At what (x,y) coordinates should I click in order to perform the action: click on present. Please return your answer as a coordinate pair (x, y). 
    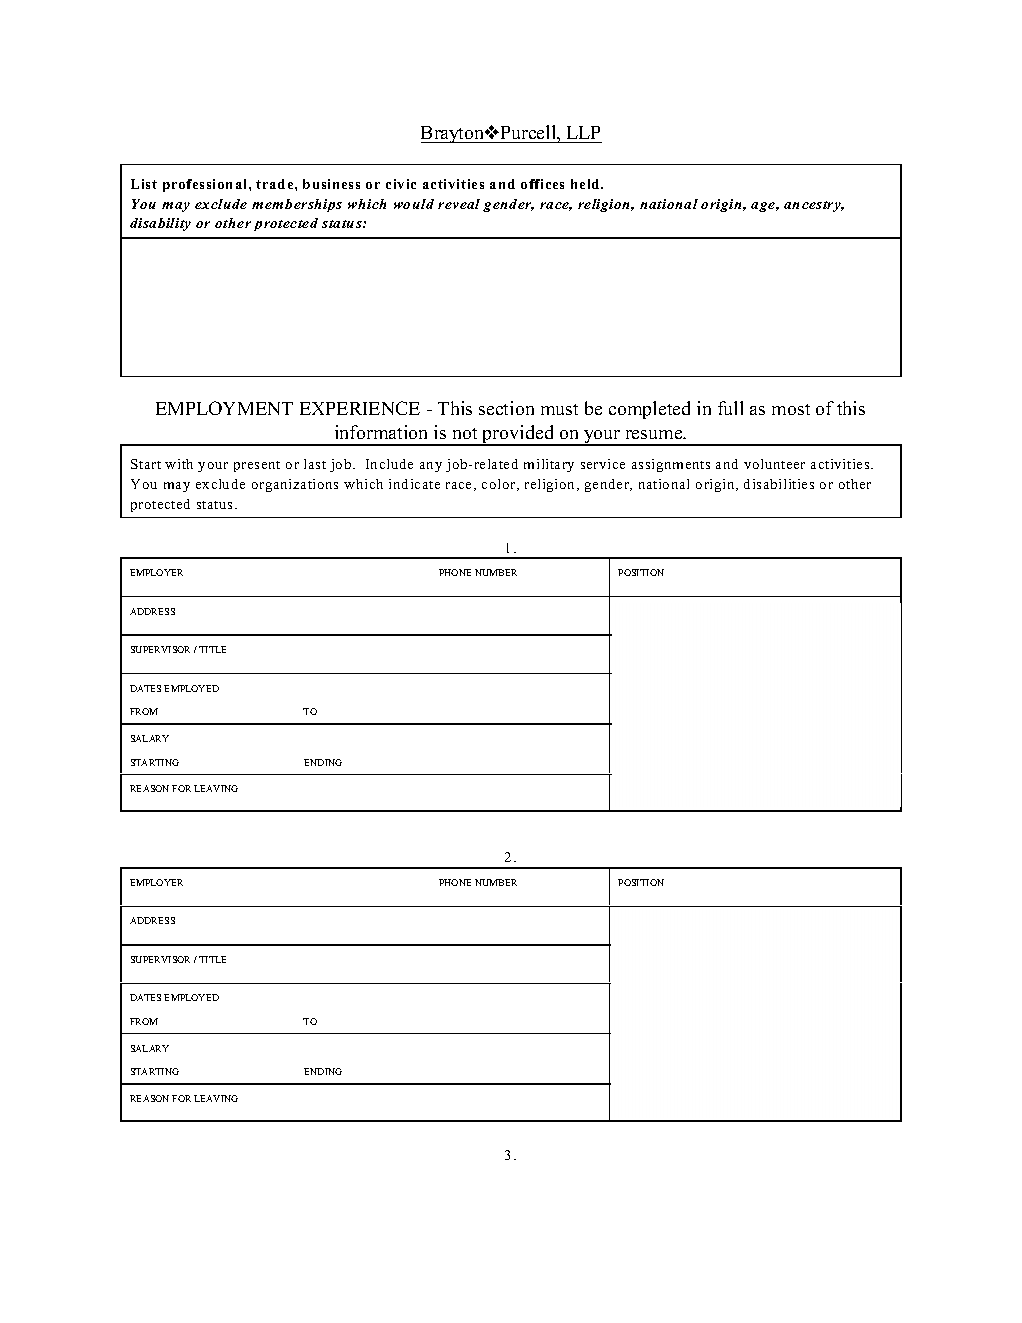
    Looking at the image, I should click on (257, 466).
